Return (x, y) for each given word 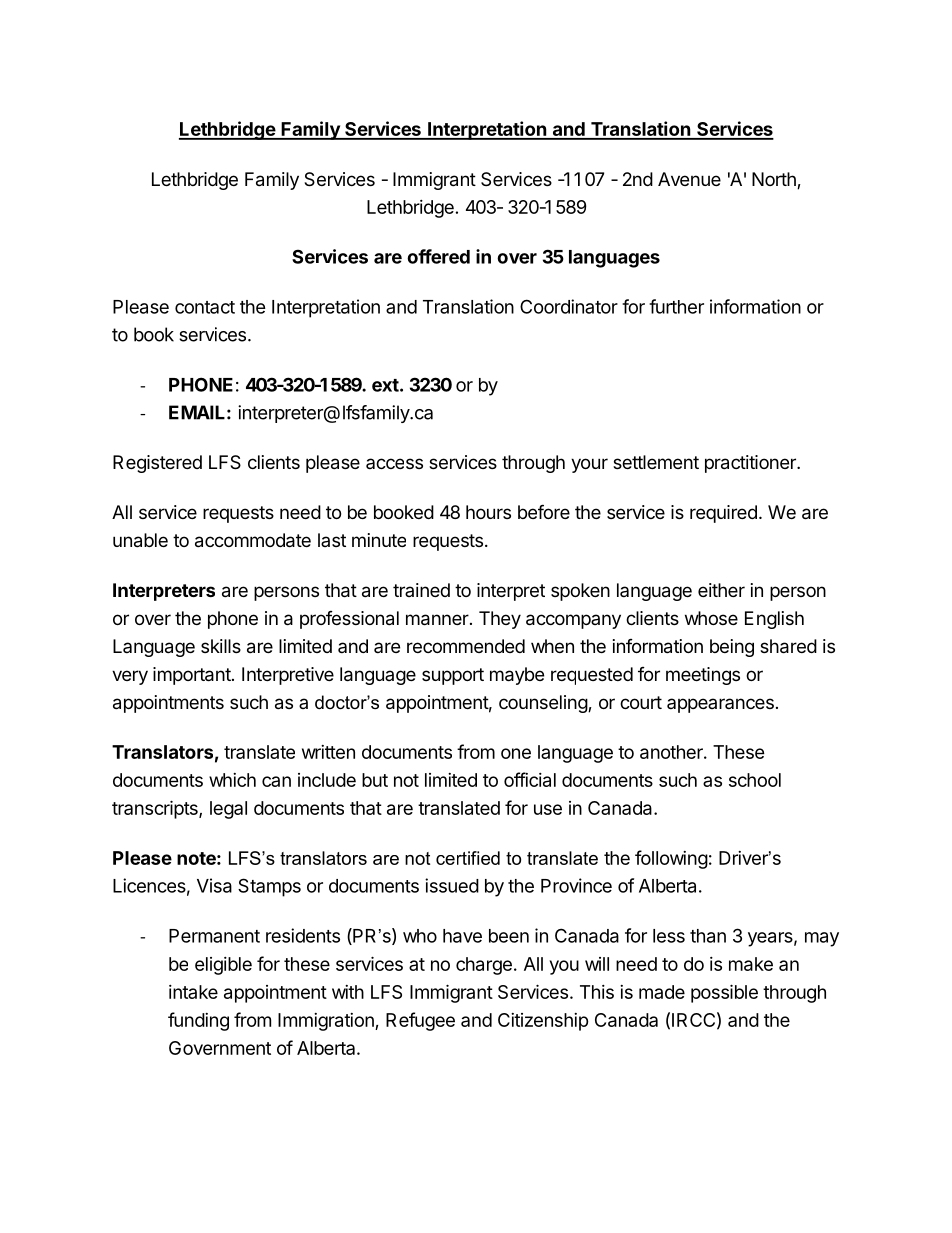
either (721, 590)
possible (724, 993)
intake (193, 992)
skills (221, 646)
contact (205, 307)
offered (438, 256)
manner (438, 620)
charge (484, 966)
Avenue (689, 179)
